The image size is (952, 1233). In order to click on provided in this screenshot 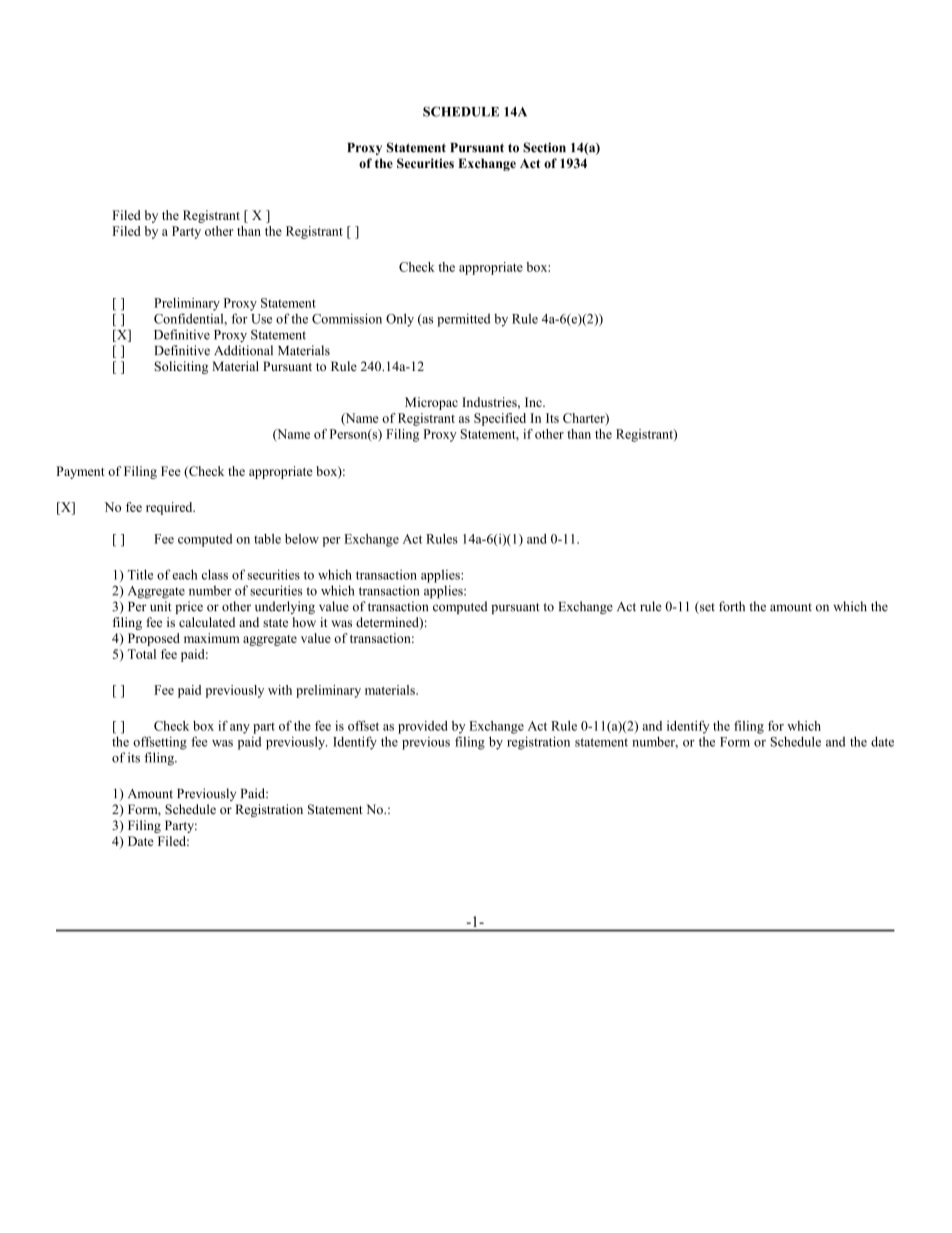, I will do `click(423, 727)`.
